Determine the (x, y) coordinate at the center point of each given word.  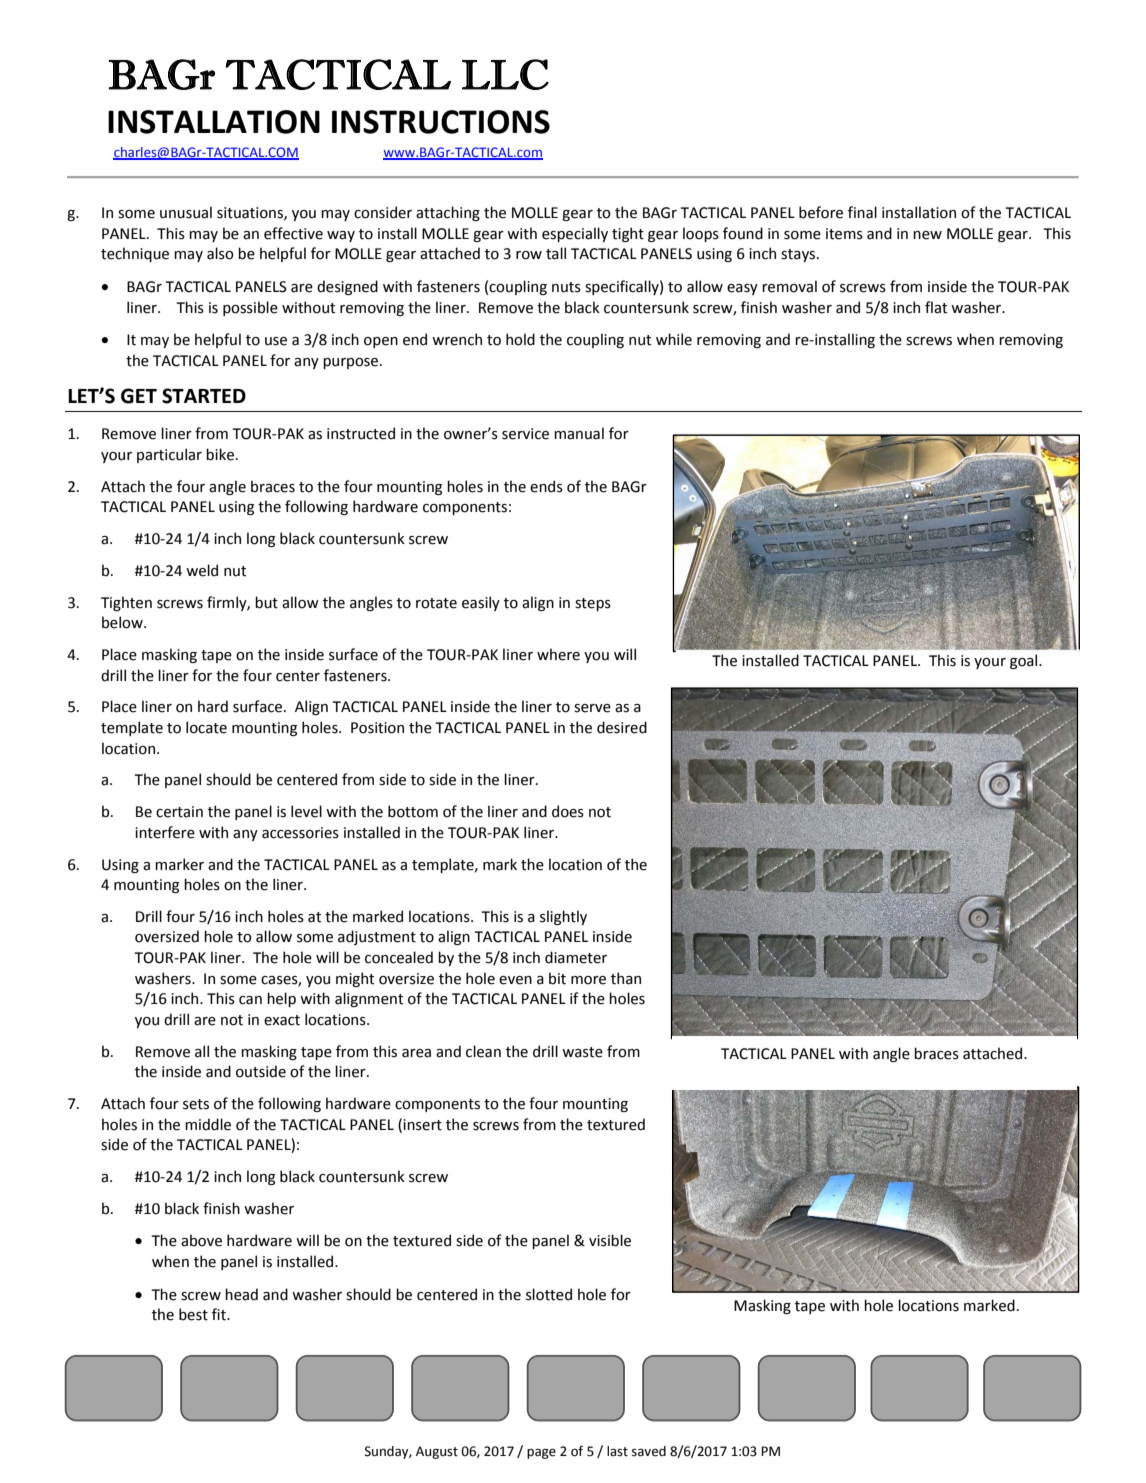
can (250, 1000)
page (541, 1453)
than (626, 978)
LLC (505, 74)
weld (202, 570)
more (588, 980)
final (862, 212)
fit (220, 1314)
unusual (186, 212)
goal (1025, 661)
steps (593, 604)
